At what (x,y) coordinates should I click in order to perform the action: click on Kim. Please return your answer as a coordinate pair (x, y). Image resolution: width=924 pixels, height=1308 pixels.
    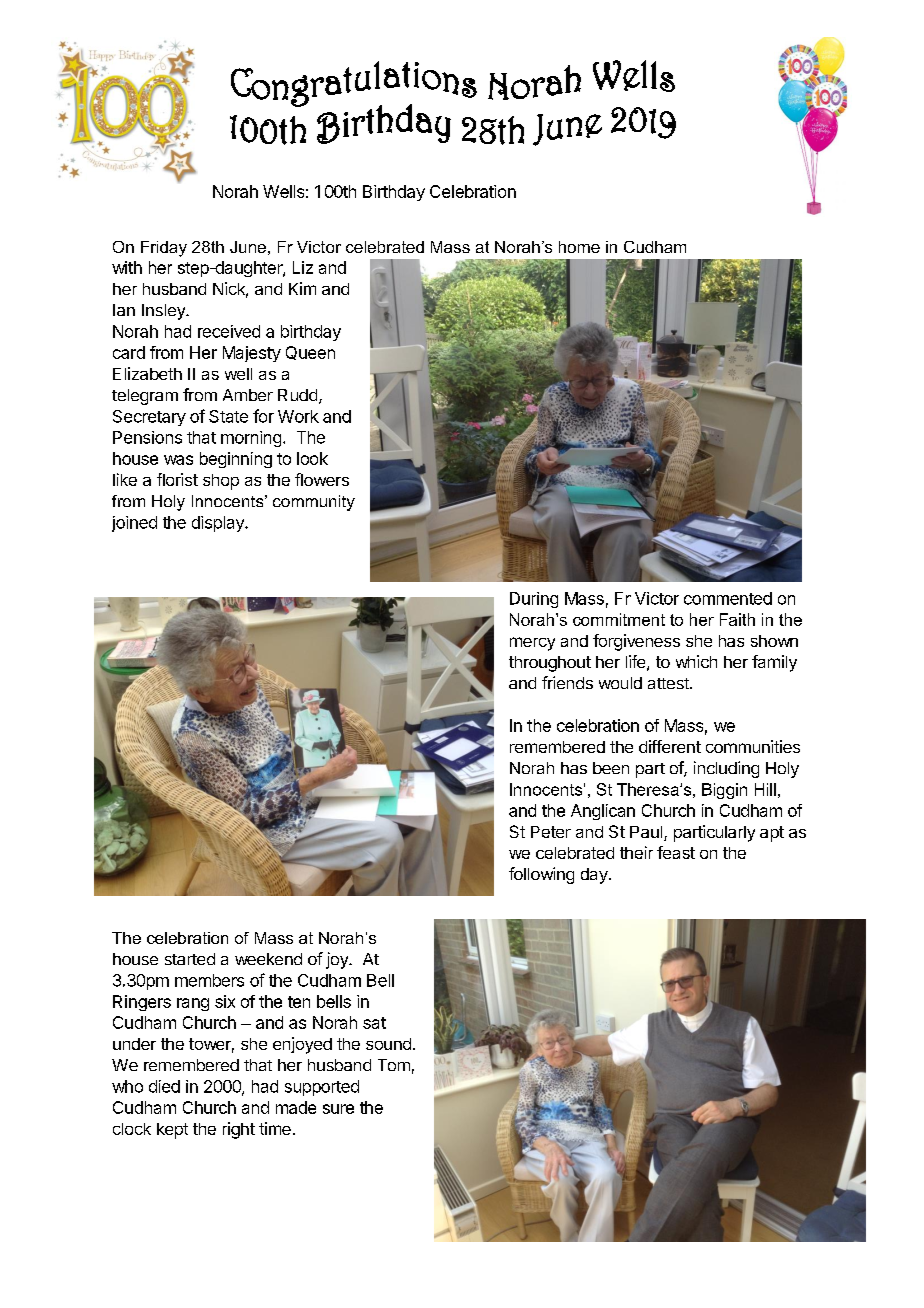
    Looking at the image, I should click on (302, 288).
